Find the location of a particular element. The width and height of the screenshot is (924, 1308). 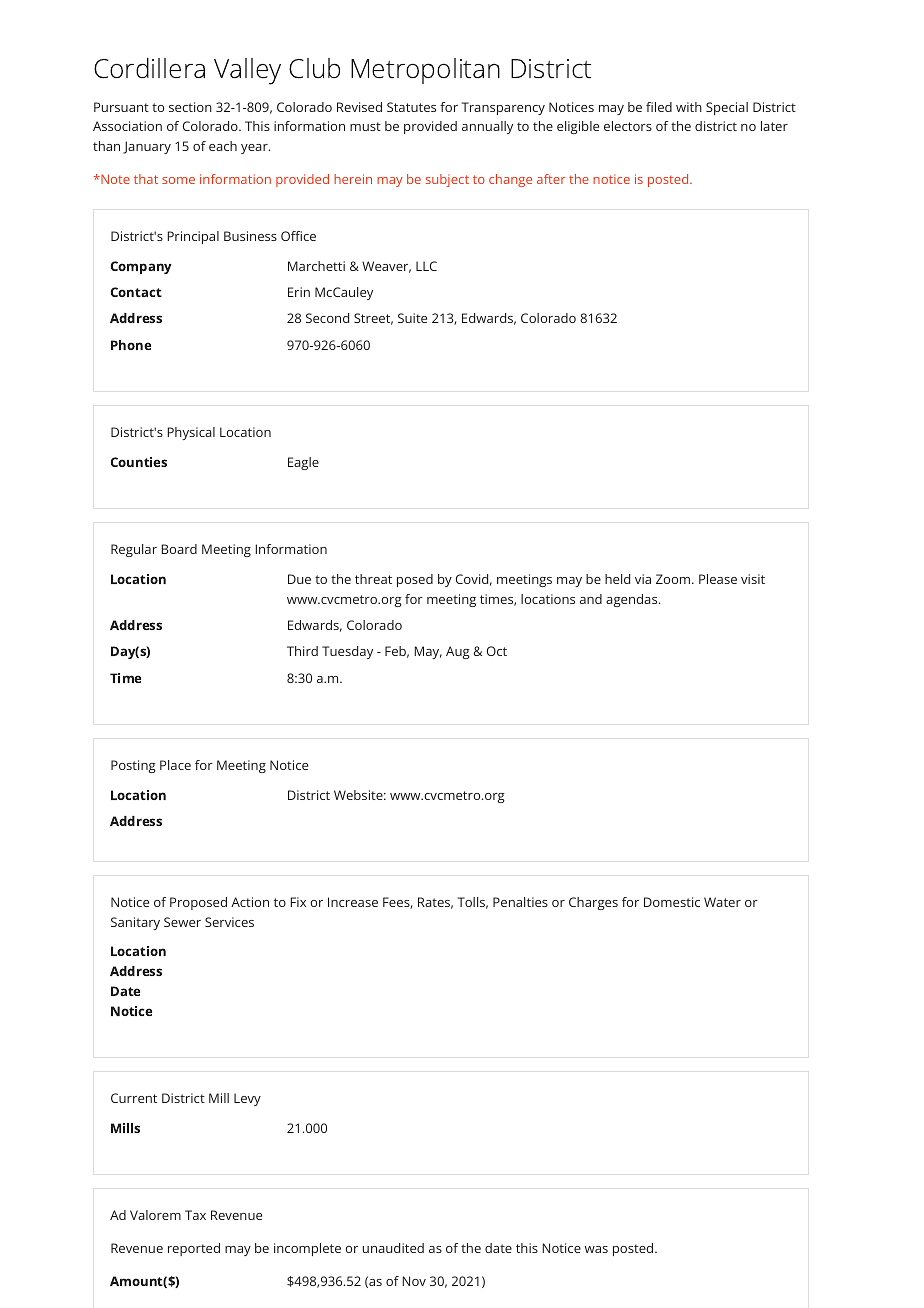

reported is located at coordinates (194, 1249).
